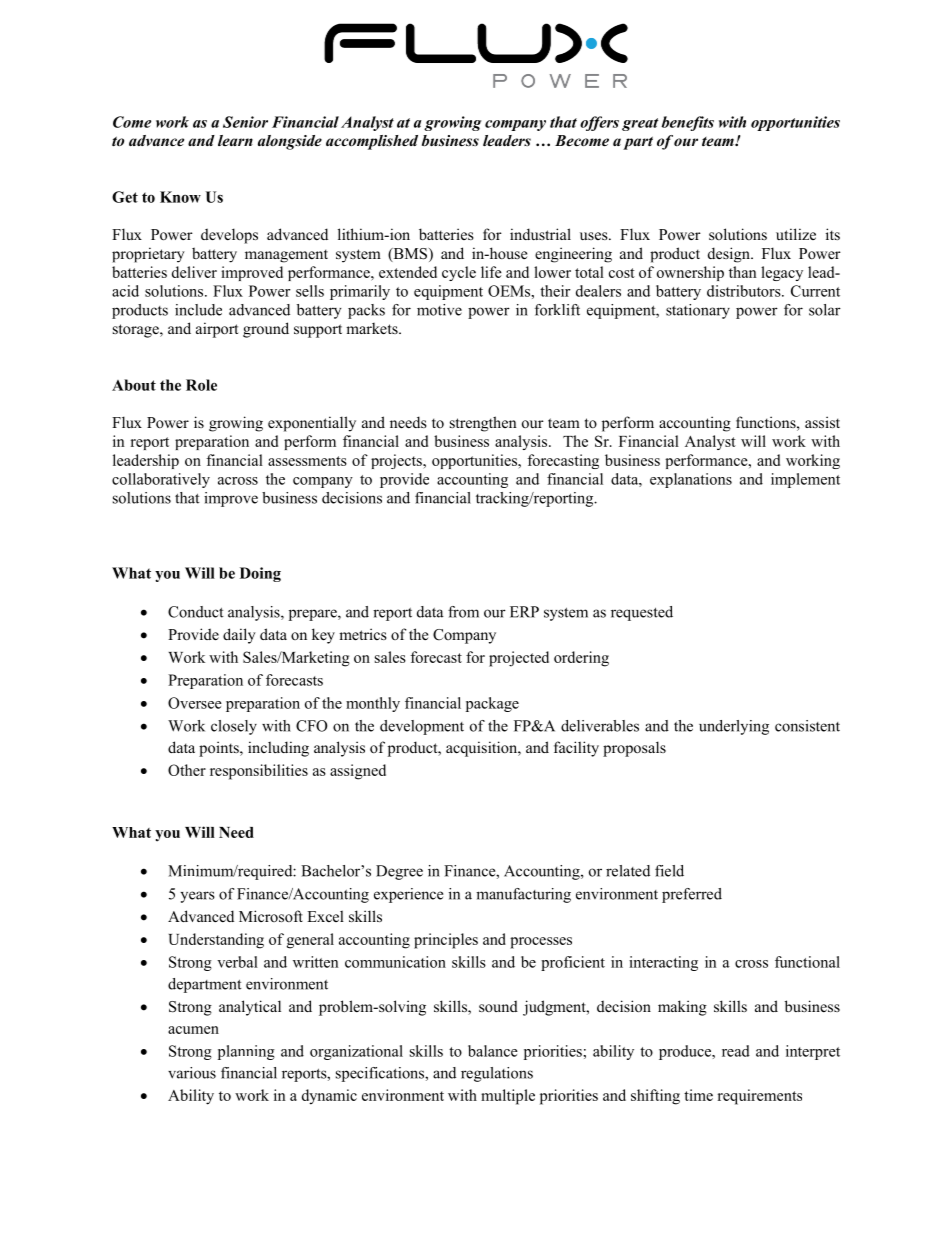 This screenshot has height=1233, width=952. What do you see at coordinates (235, 140) in the screenshot?
I see `learn` at bounding box center [235, 140].
